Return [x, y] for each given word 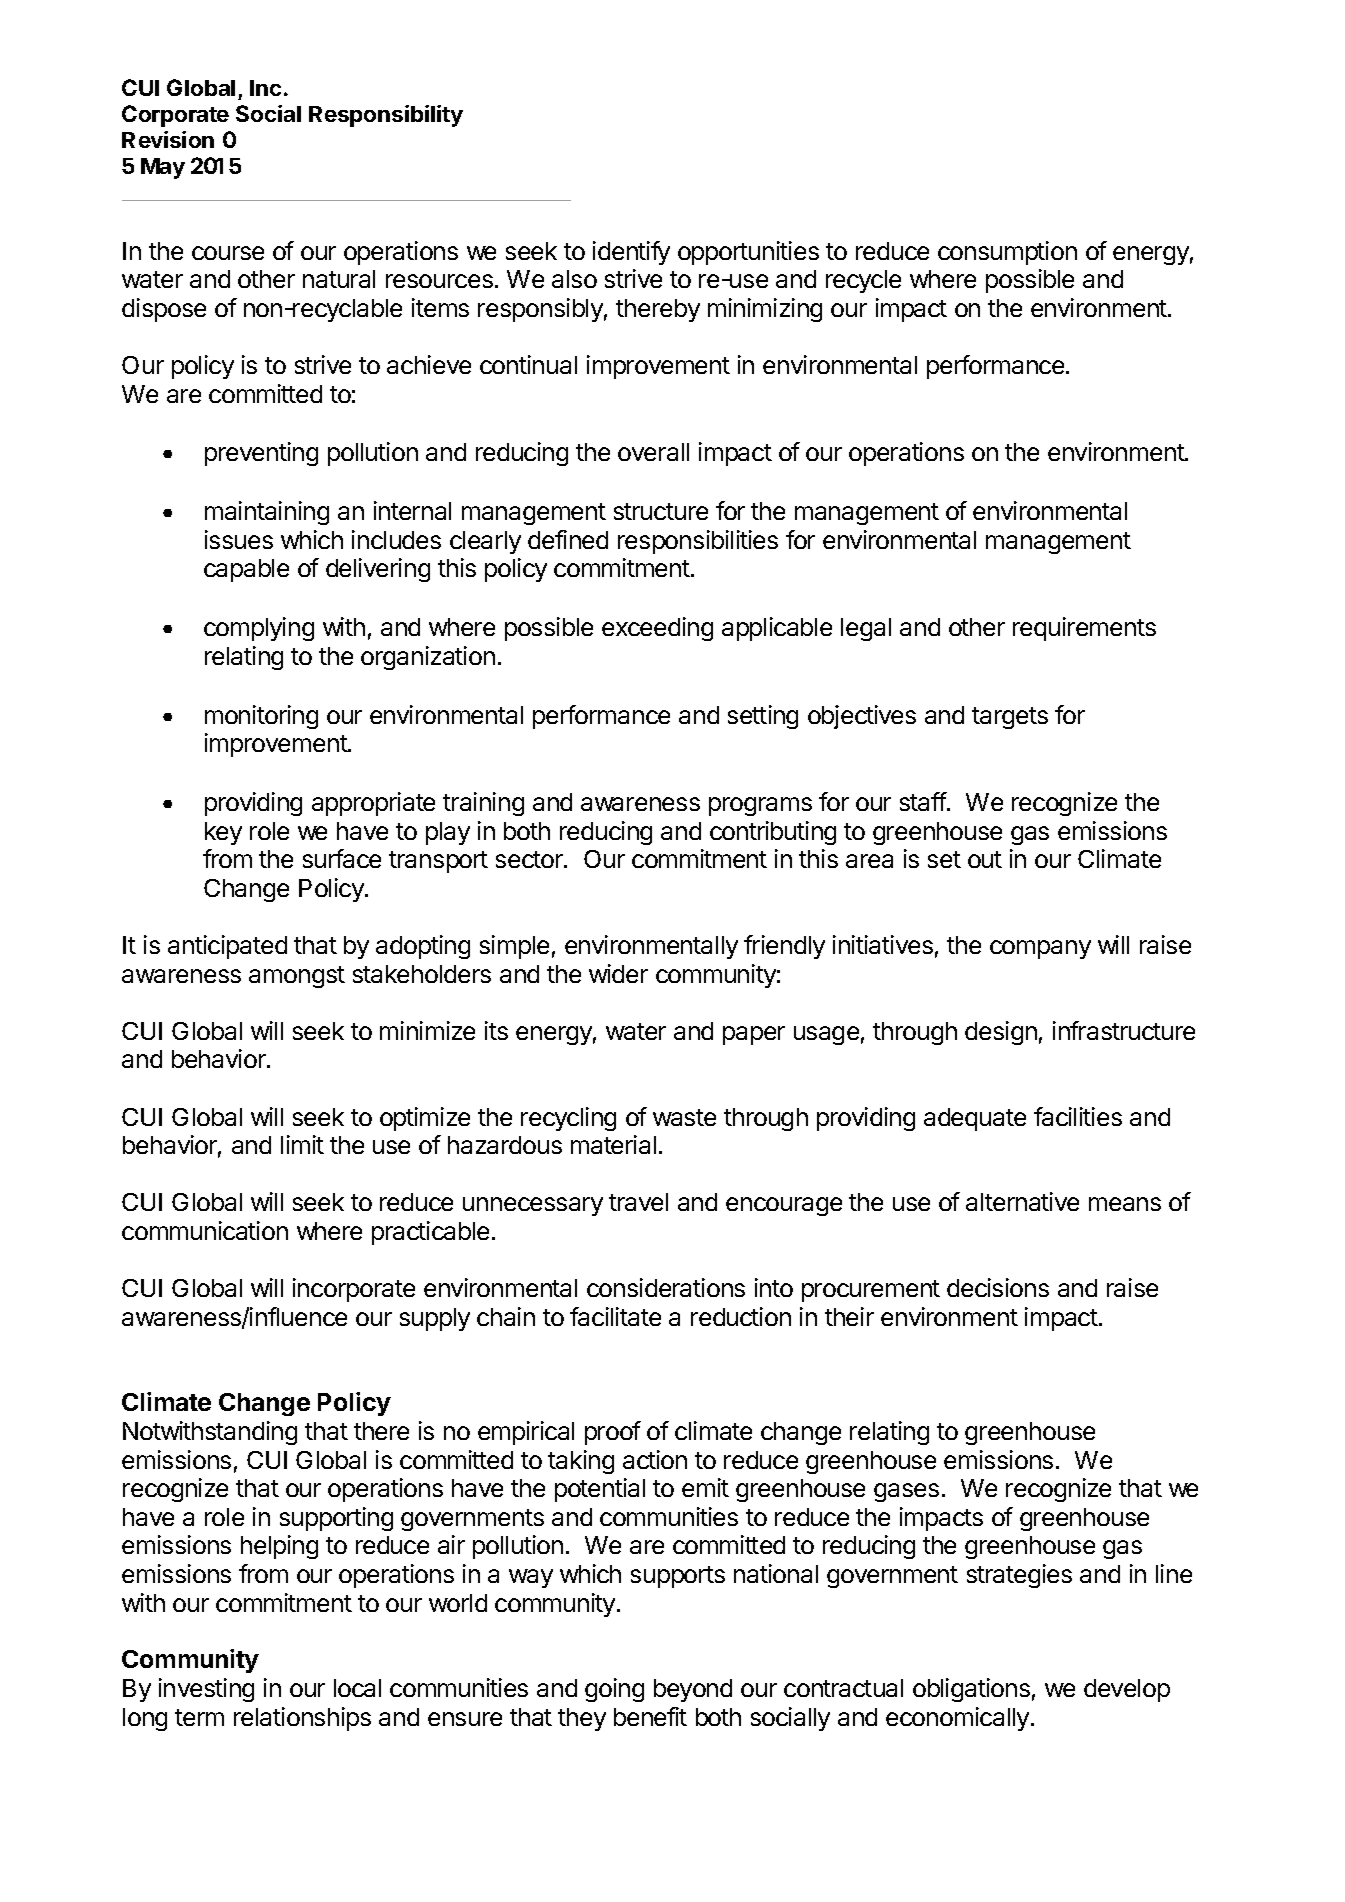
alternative [1022, 1201]
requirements [1084, 629]
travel [638, 1202]
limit [302, 1144]
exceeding [657, 629]
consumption [1007, 253]
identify [631, 253]
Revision [168, 139]
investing [206, 1690]
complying [259, 629]
